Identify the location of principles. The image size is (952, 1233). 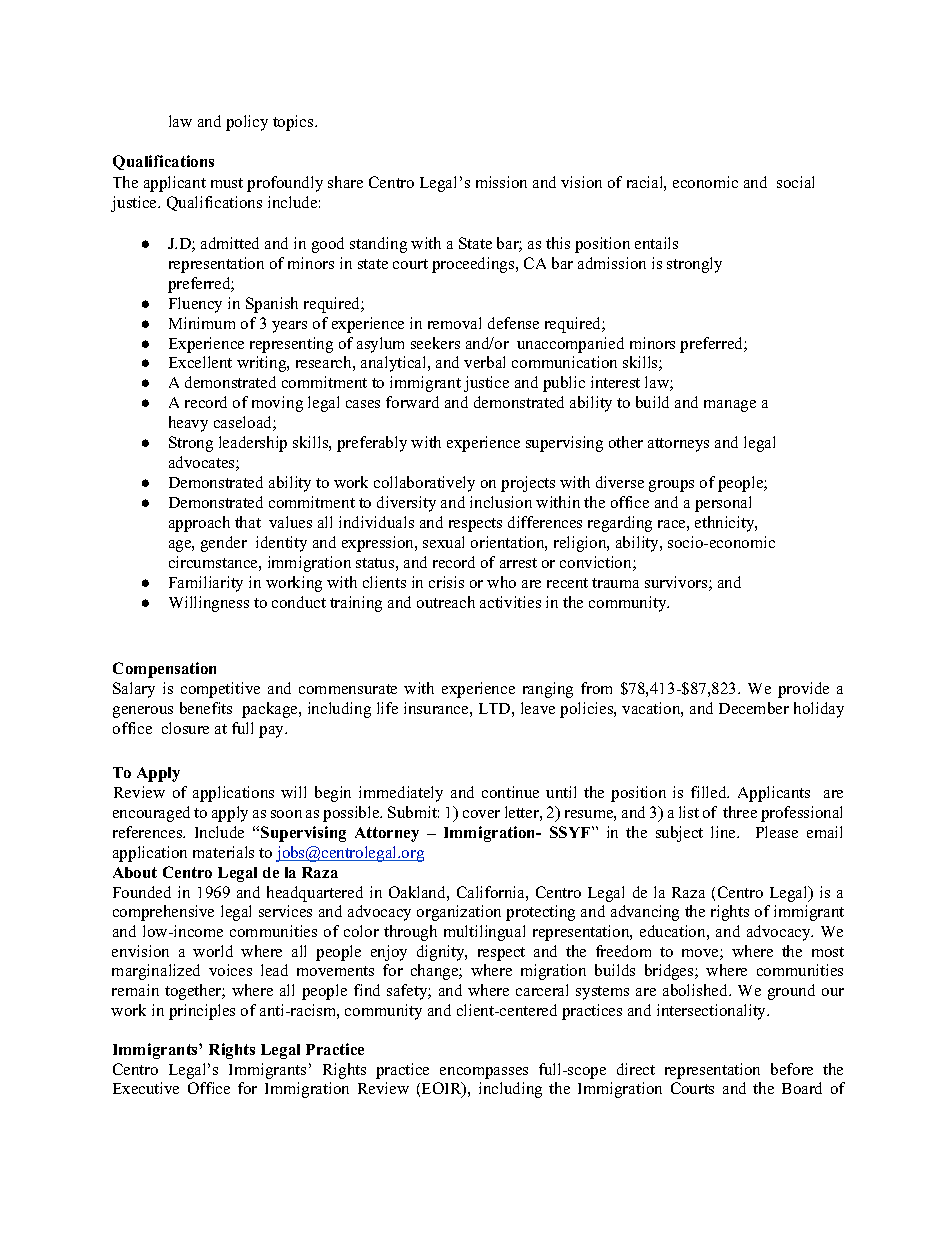
(202, 1012).
